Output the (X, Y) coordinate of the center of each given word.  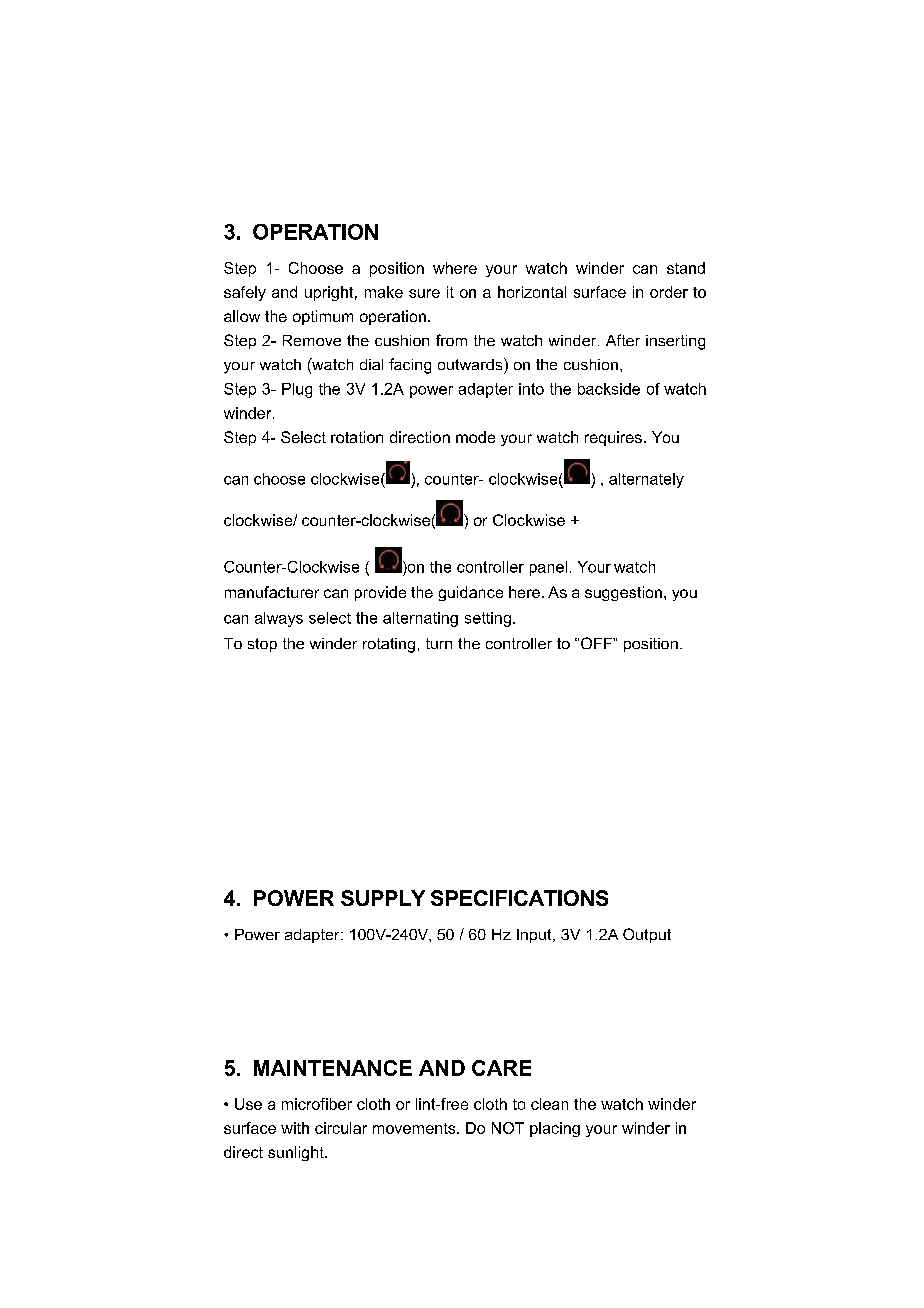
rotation (357, 437)
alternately (646, 480)
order (669, 292)
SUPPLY (383, 898)
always (279, 619)
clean (549, 1104)
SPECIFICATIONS (519, 898)
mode (475, 437)
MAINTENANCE (333, 1068)
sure (424, 293)
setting (488, 619)
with (295, 1128)
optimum (323, 317)
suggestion (623, 593)
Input (535, 936)
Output (647, 935)
